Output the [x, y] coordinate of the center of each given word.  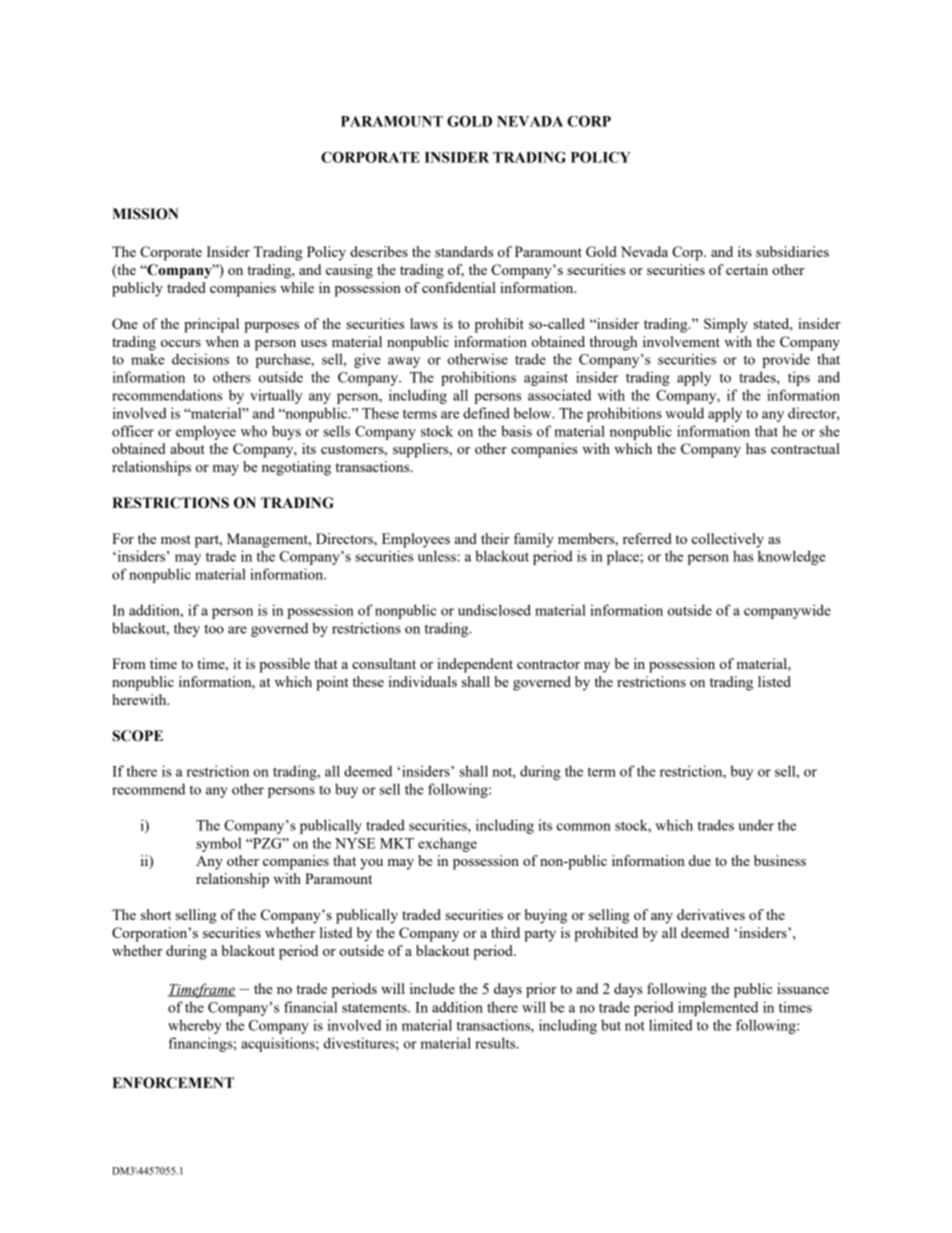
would [684, 413]
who [254, 431]
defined [486, 413]
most [176, 539]
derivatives [711, 914]
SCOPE [137, 736]
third [505, 932]
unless [438, 556]
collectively [728, 540]
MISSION [145, 214]
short [156, 914]
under [756, 825]
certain [747, 269]
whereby [194, 1026]
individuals [423, 681]
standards [464, 251]
